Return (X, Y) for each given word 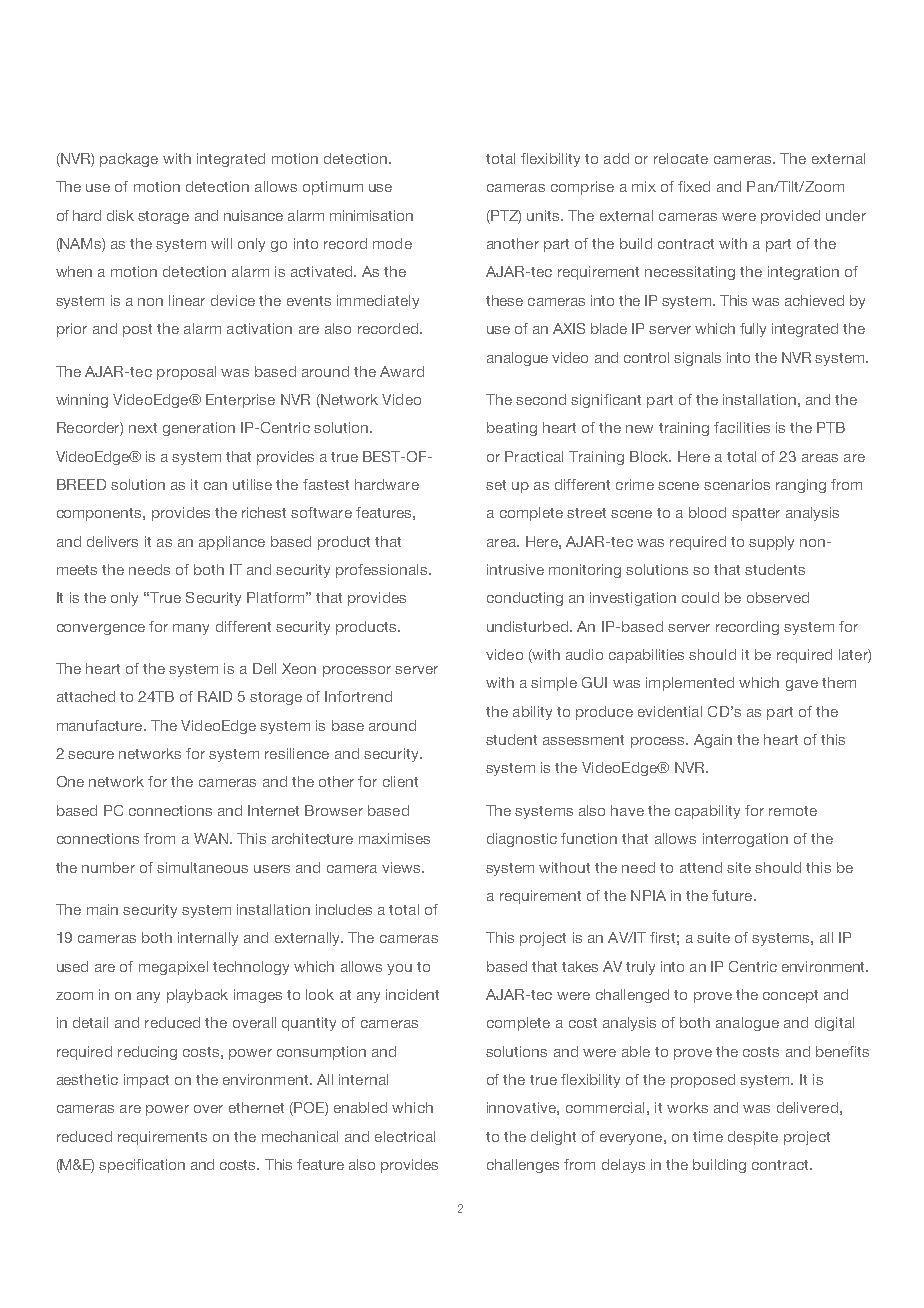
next (143, 428)
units (544, 215)
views (402, 867)
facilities (742, 427)
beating (512, 429)
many (191, 629)
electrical (405, 1136)
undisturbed (529, 626)
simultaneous (202, 867)
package (129, 160)
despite (753, 1138)
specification (142, 1166)
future (733, 895)
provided (790, 217)
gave (802, 685)
